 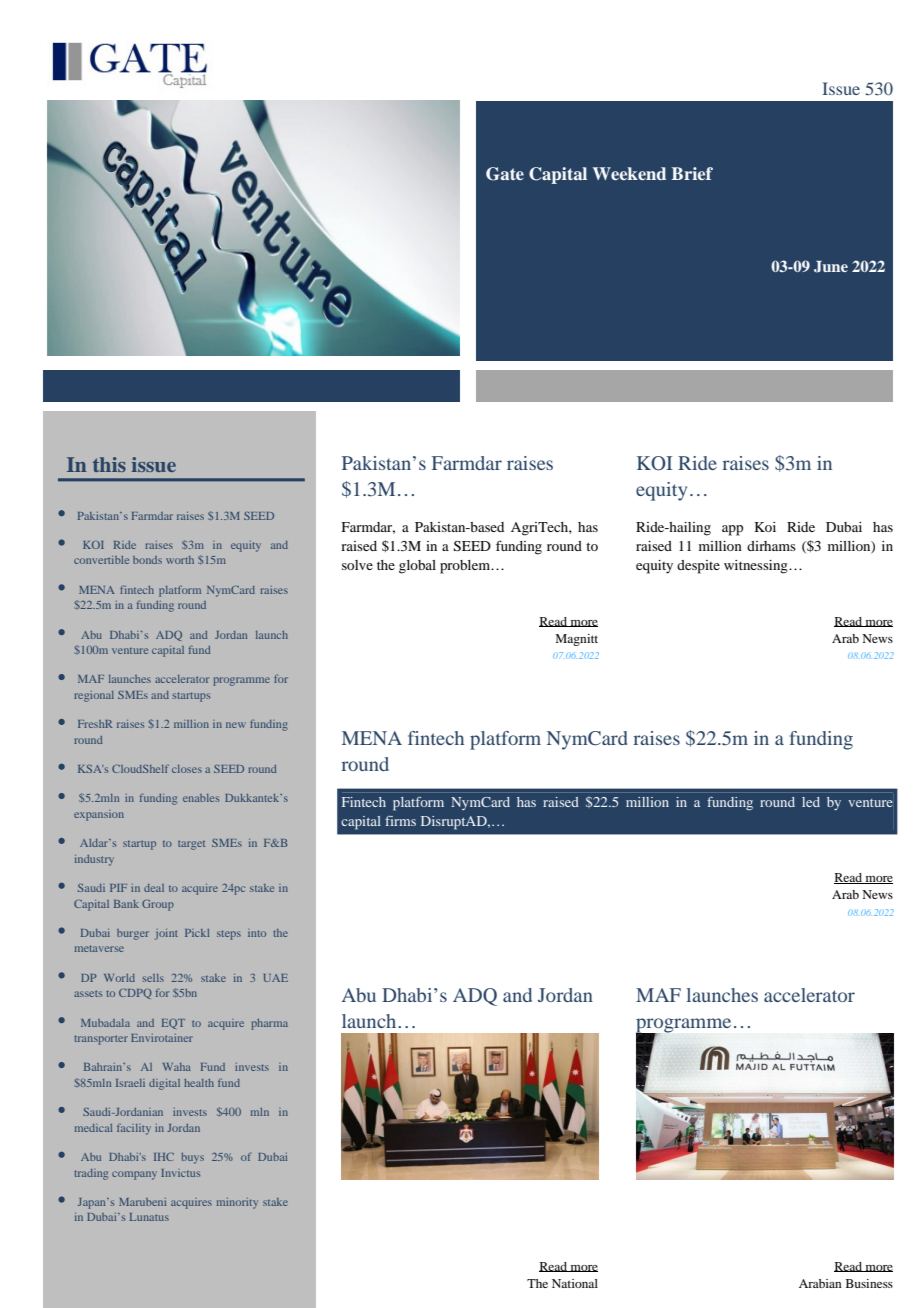 I want to click on National, so click(x=575, y=1283).
